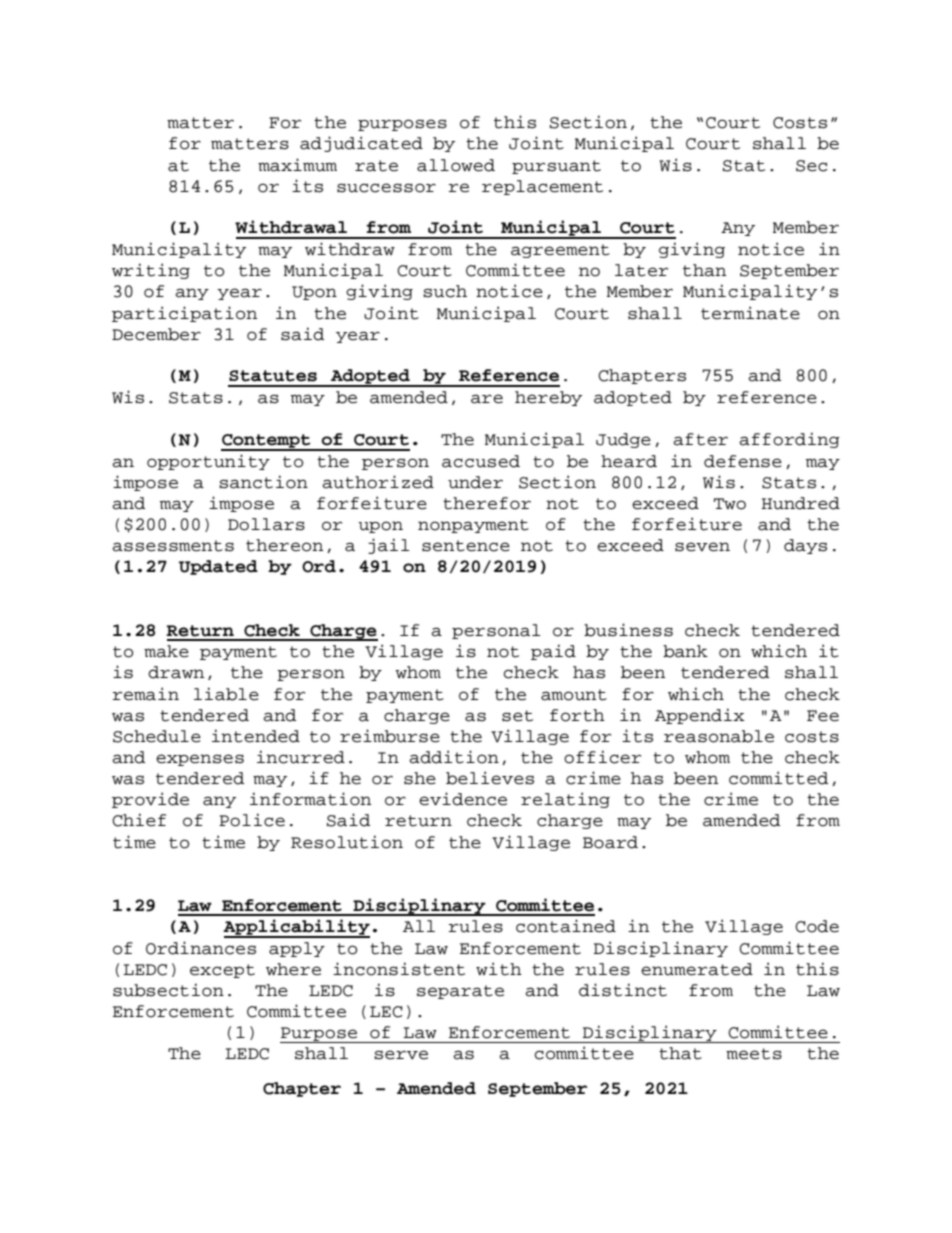  I want to click on opportunity, so click(208, 462).
